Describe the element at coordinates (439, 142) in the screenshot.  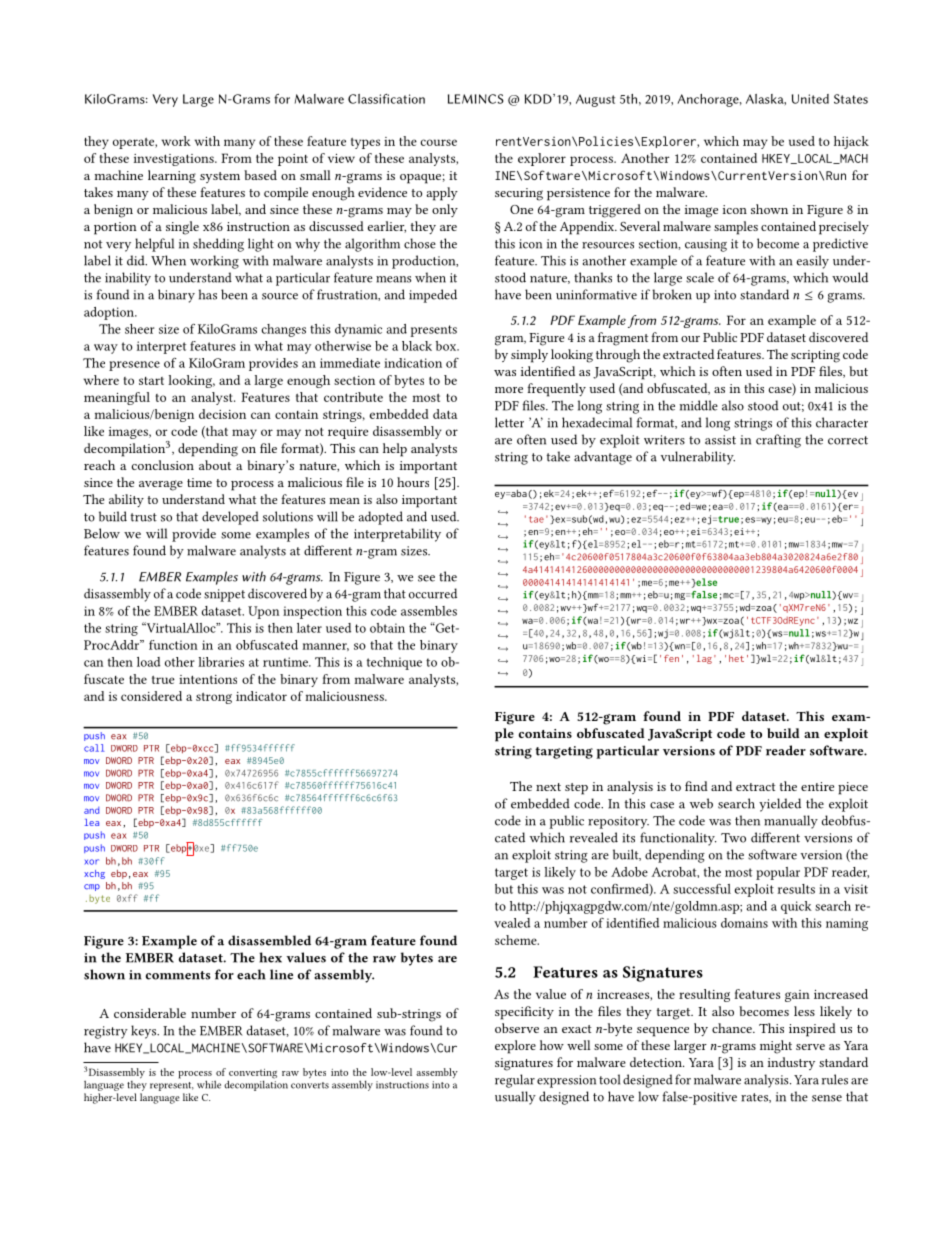
I see `course` at that location.
